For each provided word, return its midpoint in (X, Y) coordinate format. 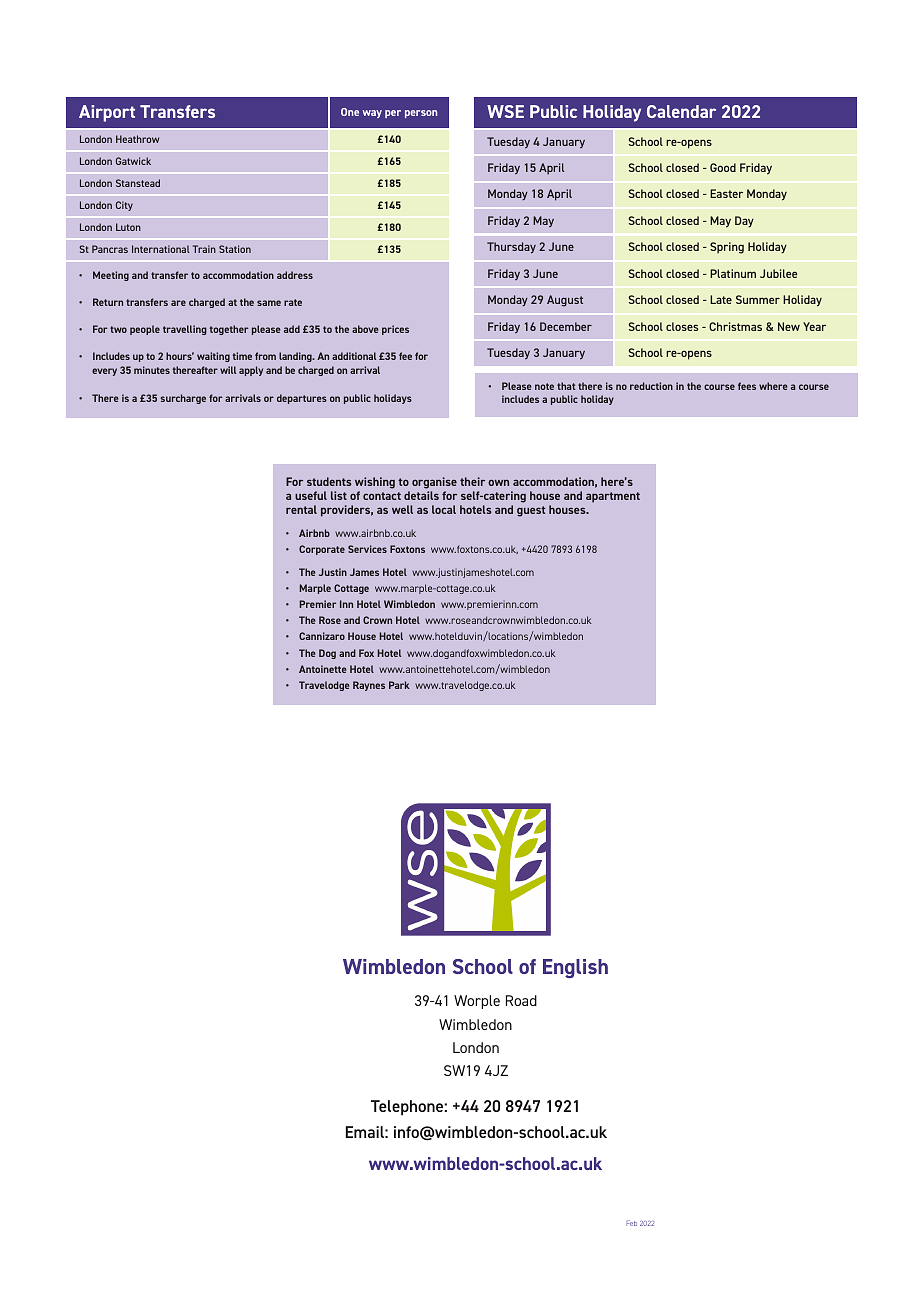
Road (521, 1000)
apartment (613, 497)
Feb (631, 1223)
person (421, 114)
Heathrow (137, 139)
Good (723, 167)
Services (367, 549)
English (575, 968)
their (472, 481)
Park (399, 685)
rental (301, 509)
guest (531, 511)
